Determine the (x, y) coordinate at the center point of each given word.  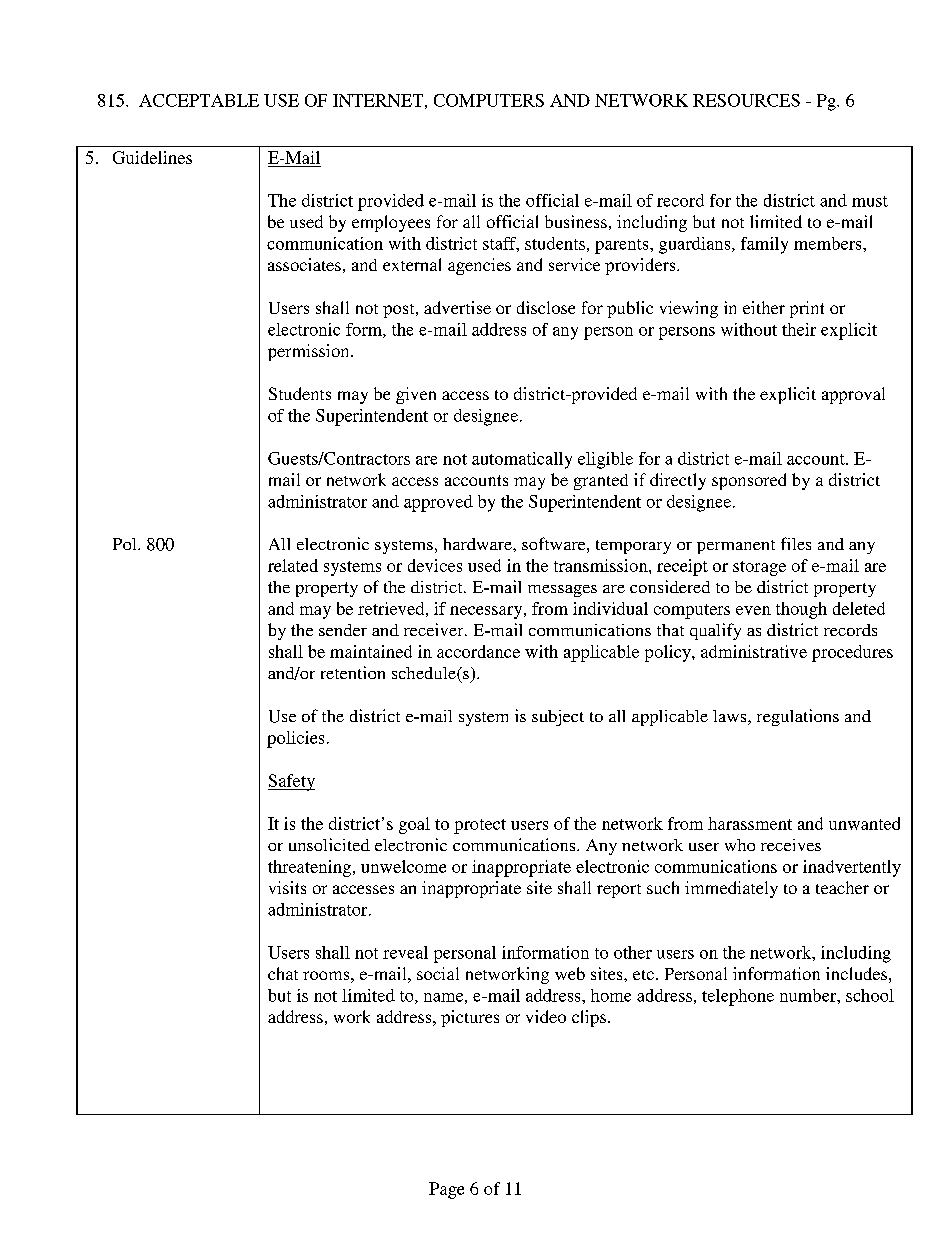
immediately (731, 889)
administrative (754, 651)
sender (343, 630)
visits (287, 887)
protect (480, 826)
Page (446, 1190)
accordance (478, 651)
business (576, 221)
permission (310, 352)
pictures (470, 1018)
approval (853, 395)
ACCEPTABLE (199, 100)
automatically (522, 460)
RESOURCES (746, 100)
